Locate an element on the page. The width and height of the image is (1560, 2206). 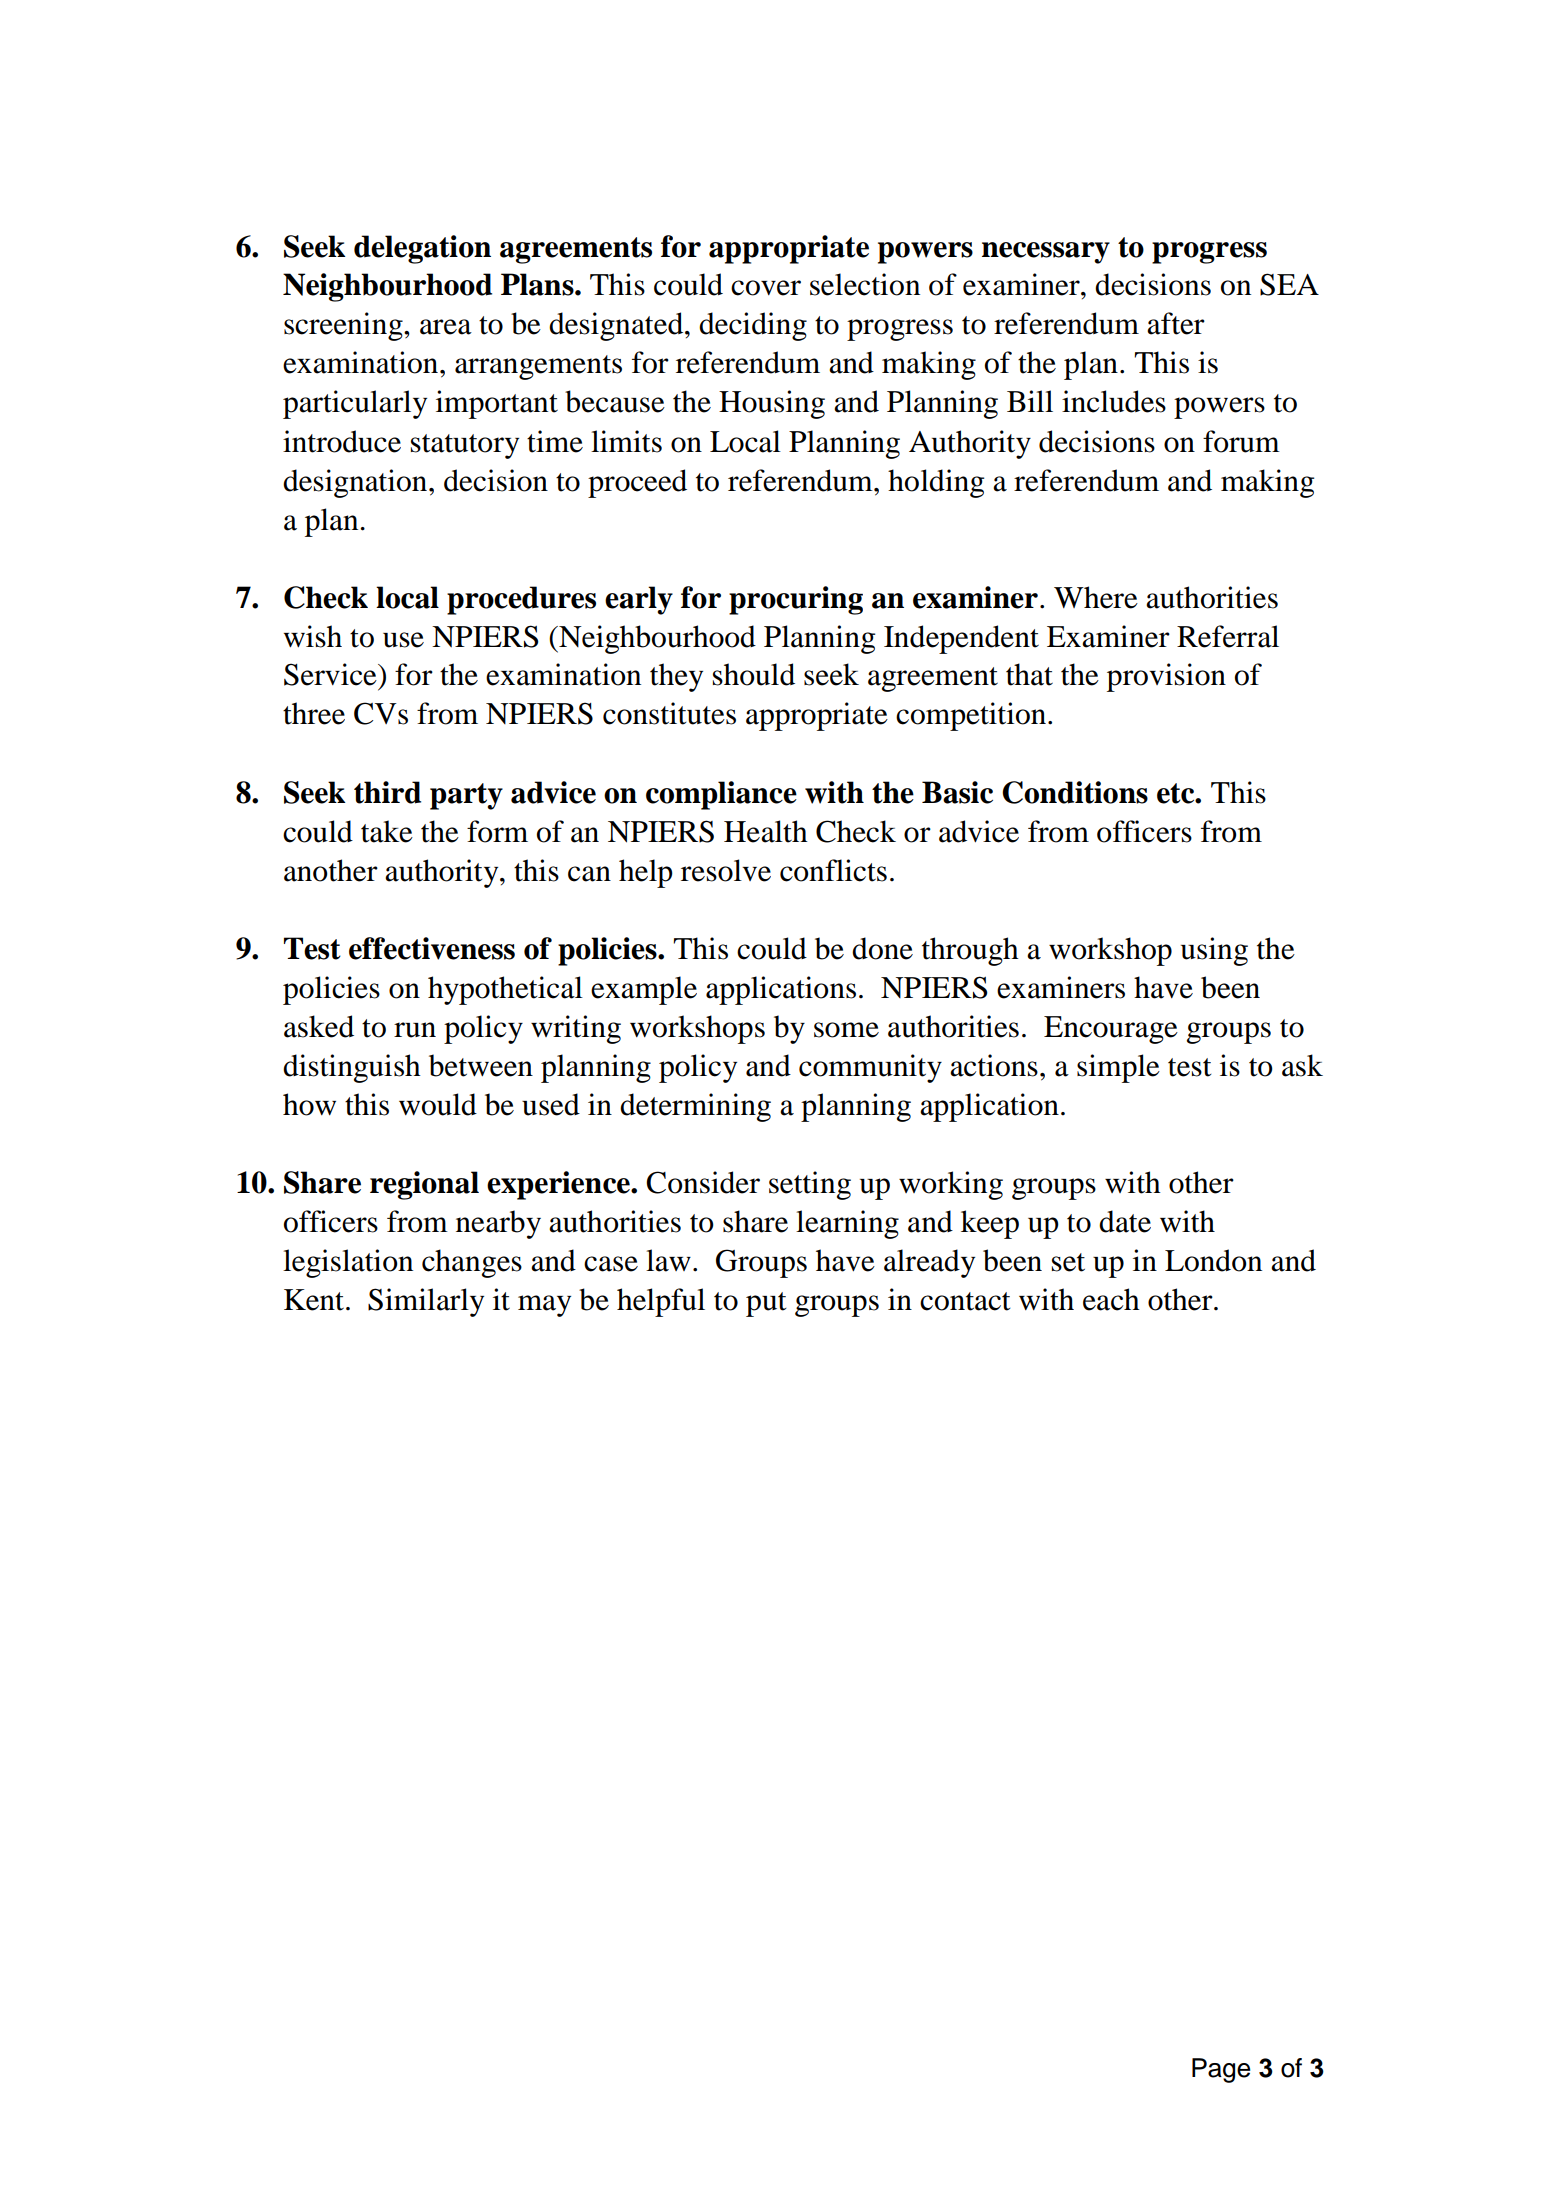
Similarly is located at coordinates (426, 1302).
